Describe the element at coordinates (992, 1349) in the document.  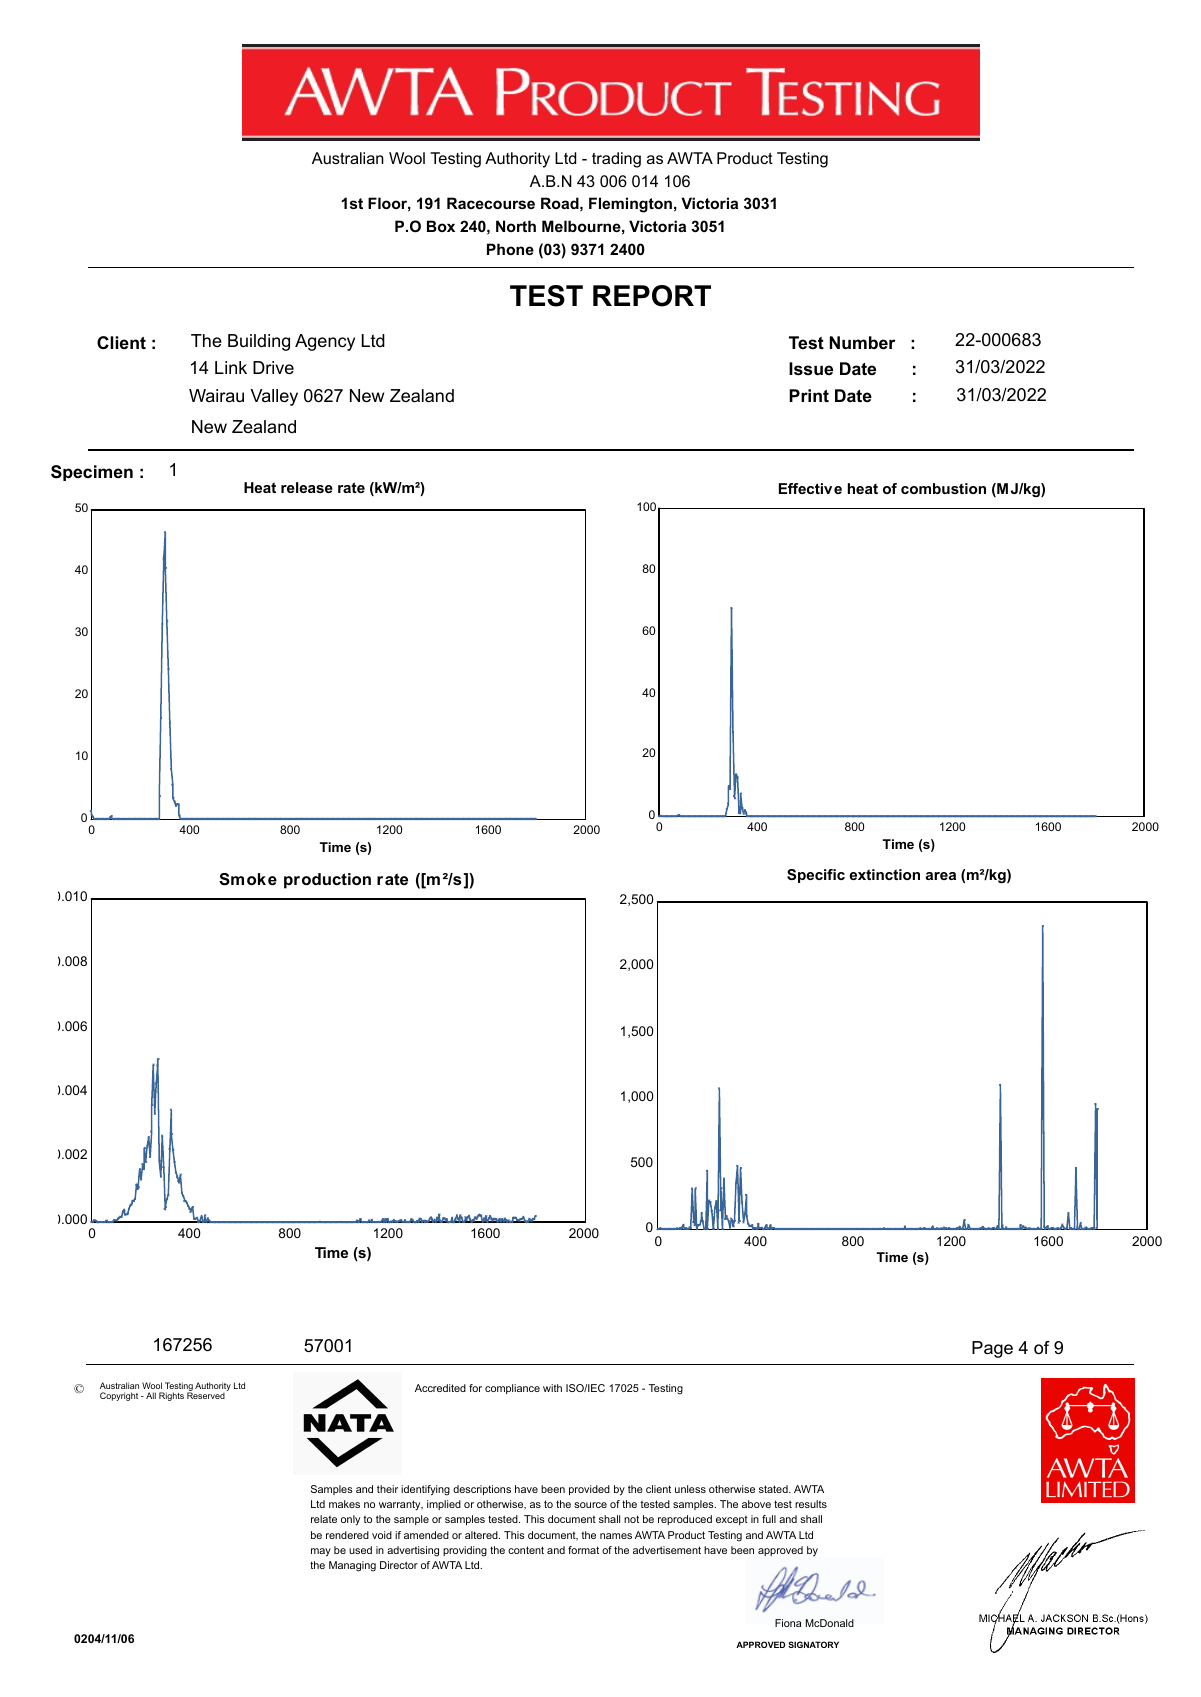
I see `Page` at that location.
